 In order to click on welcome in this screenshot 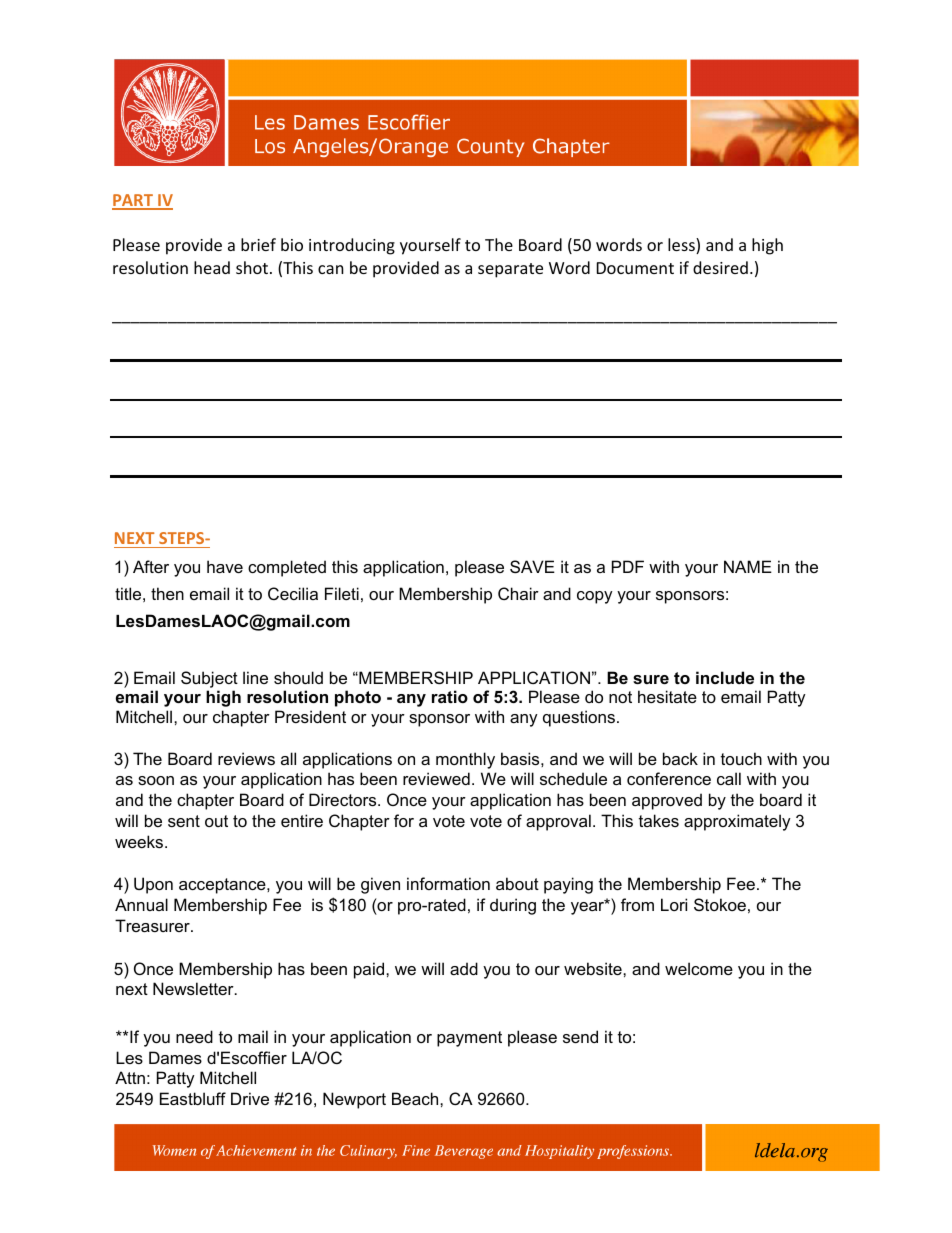, I will do `click(699, 968)`.
